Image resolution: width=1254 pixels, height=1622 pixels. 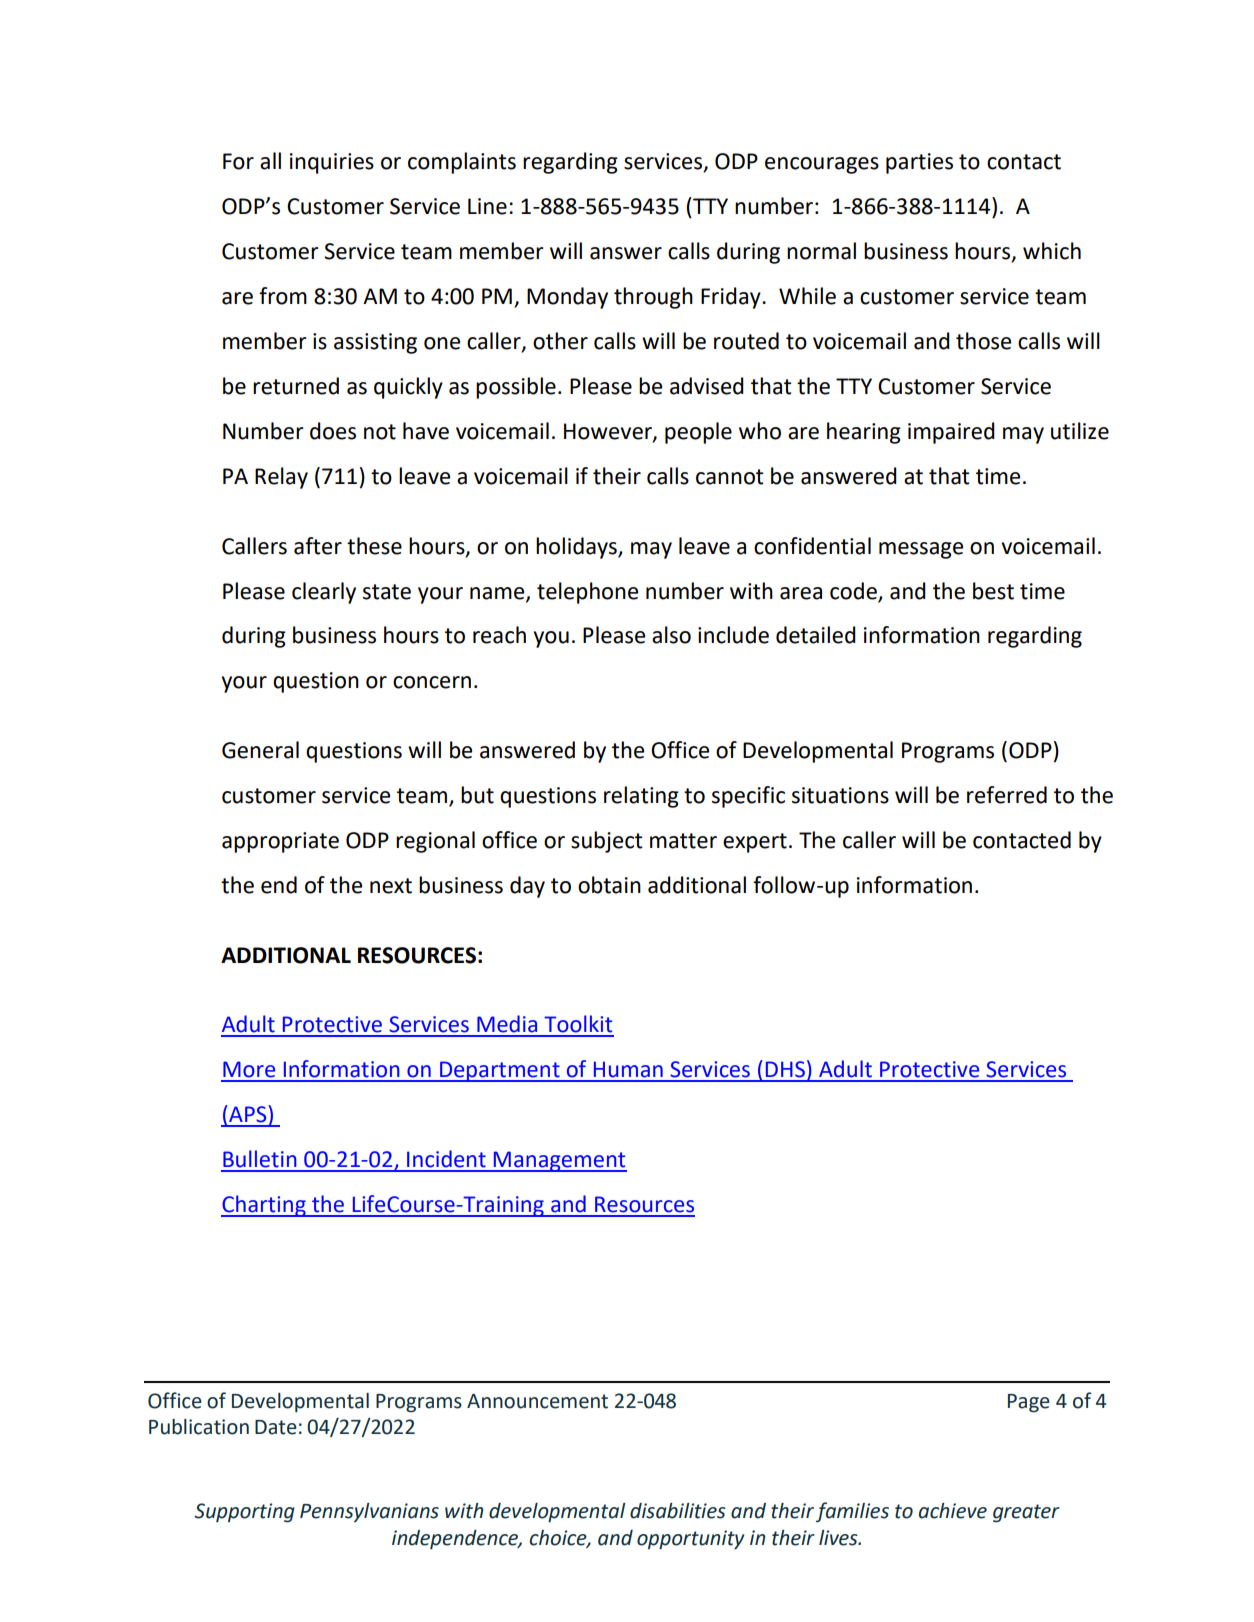 I want to click on Page, so click(x=1029, y=1403).
